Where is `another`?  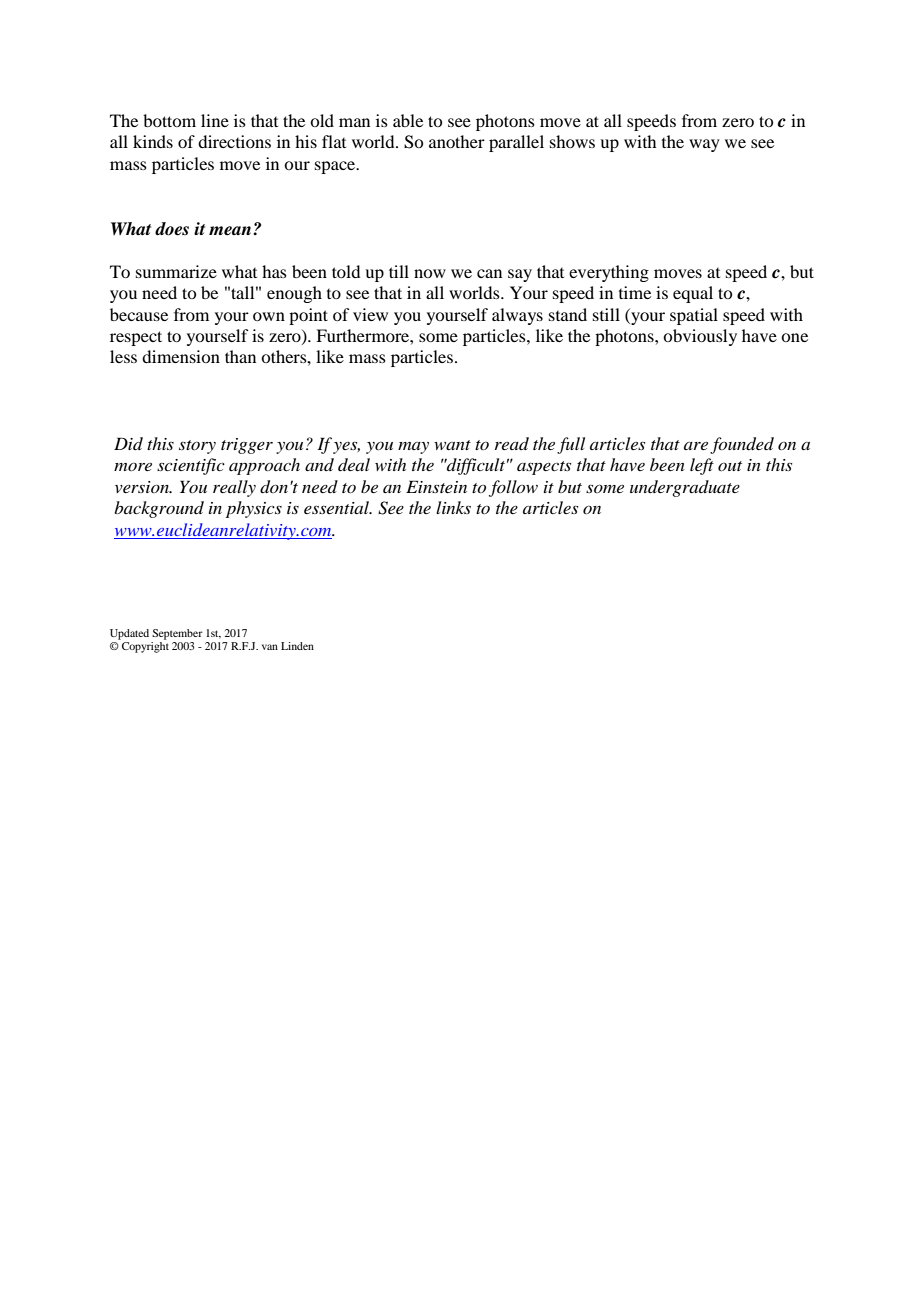 another is located at coordinates (457, 141).
